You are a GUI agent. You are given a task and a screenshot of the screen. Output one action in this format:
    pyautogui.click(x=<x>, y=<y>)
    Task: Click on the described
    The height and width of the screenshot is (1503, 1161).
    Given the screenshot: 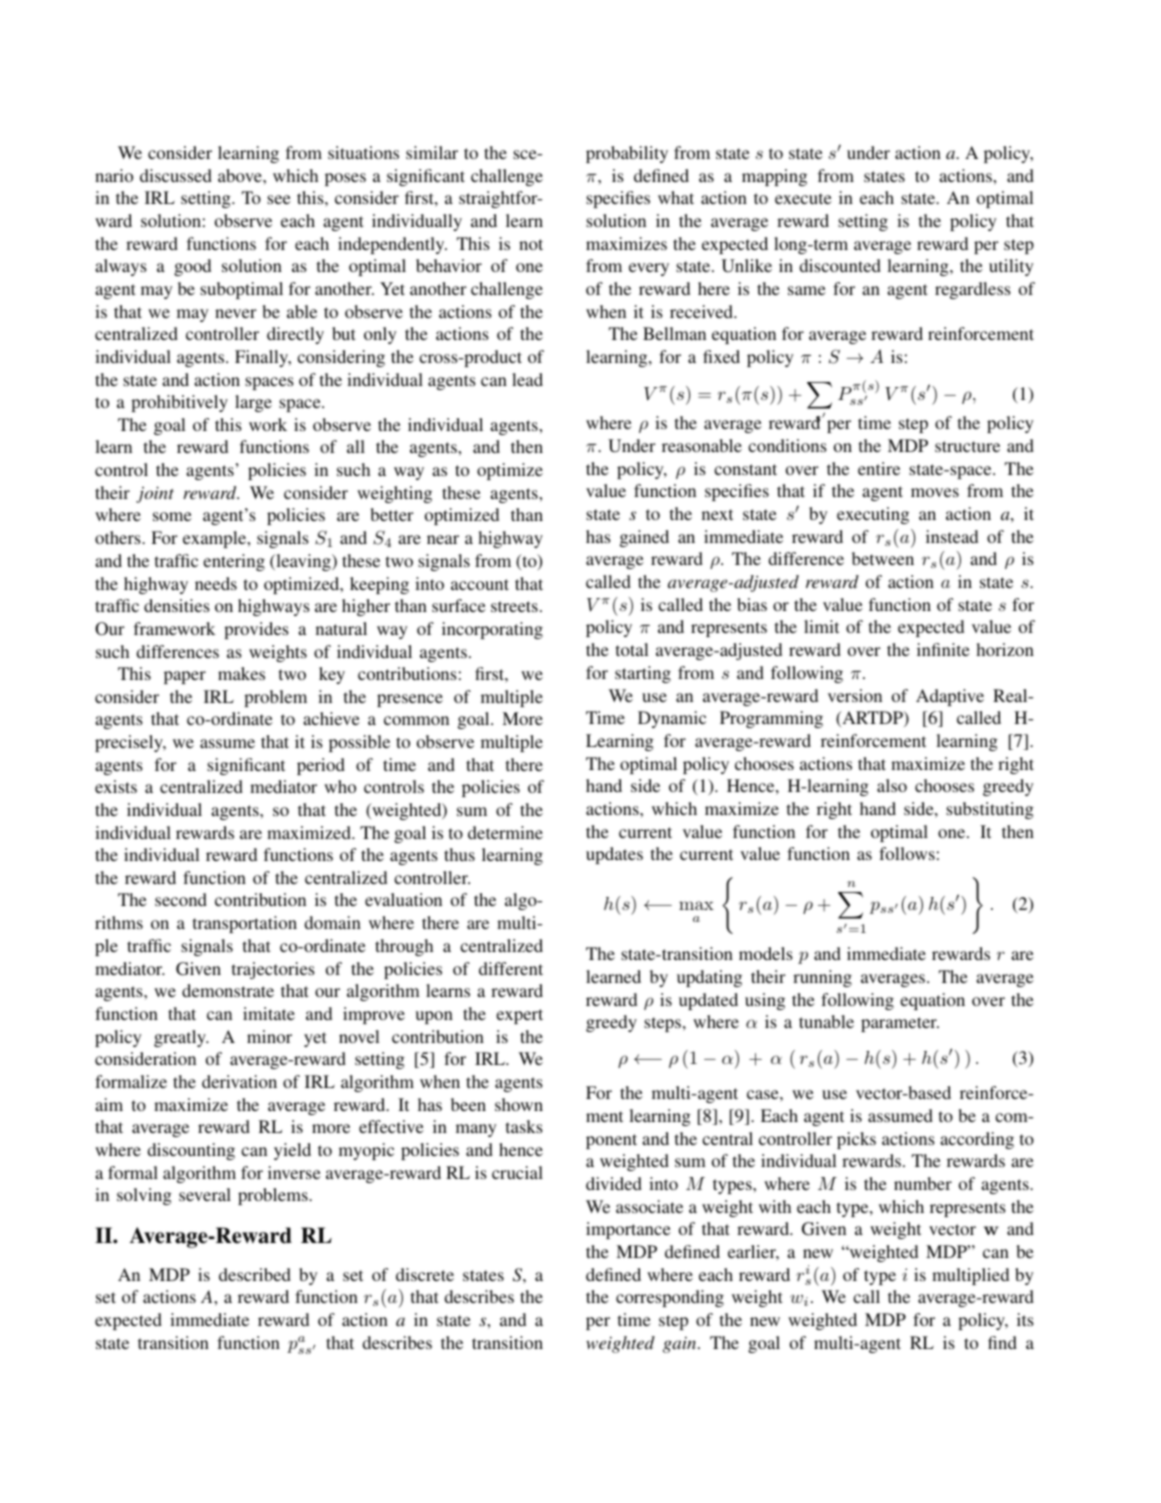 What is the action you would take?
    pyautogui.click(x=255, y=1274)
